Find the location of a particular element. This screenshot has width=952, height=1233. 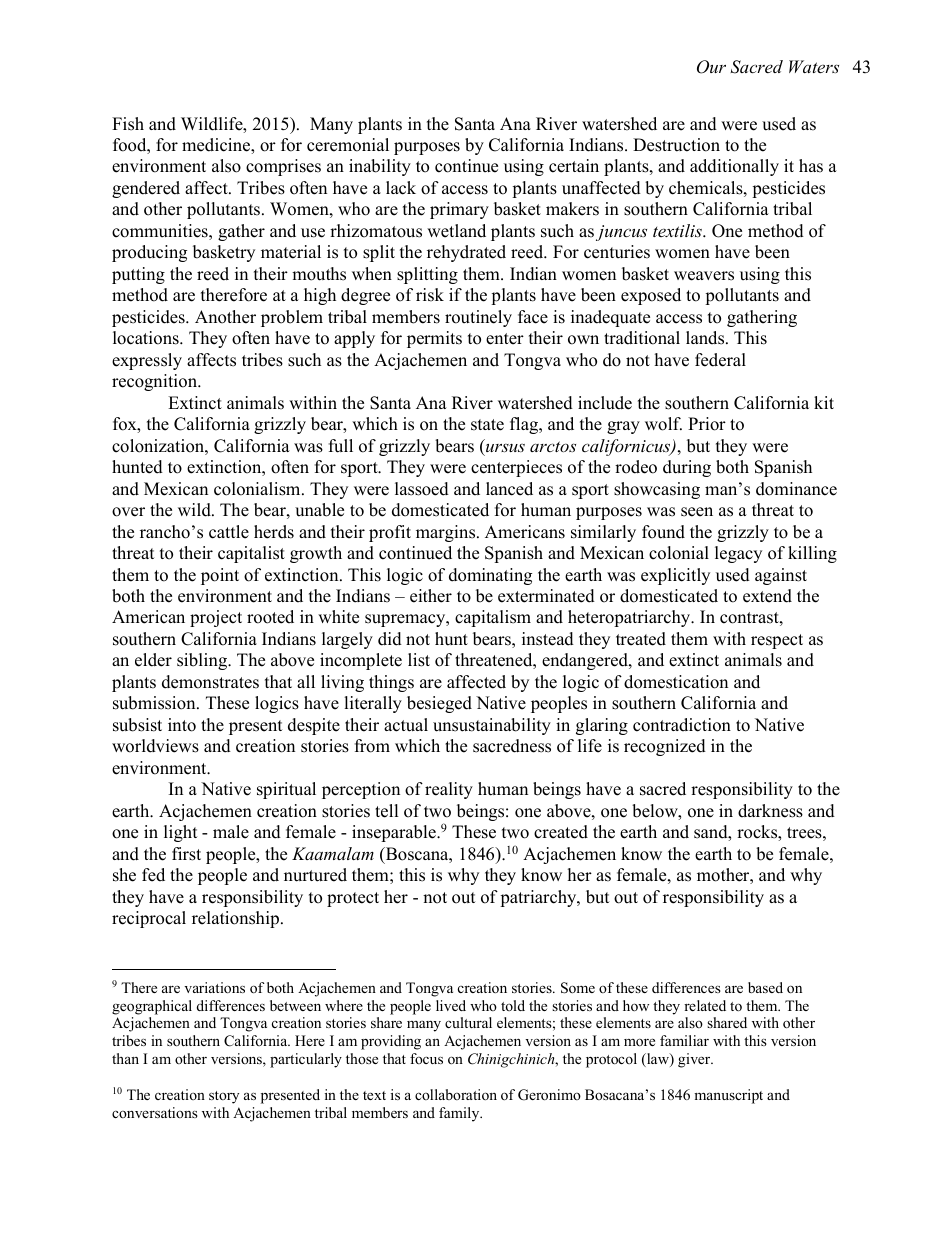

collaboration is located at coordinates (456, 1094).
